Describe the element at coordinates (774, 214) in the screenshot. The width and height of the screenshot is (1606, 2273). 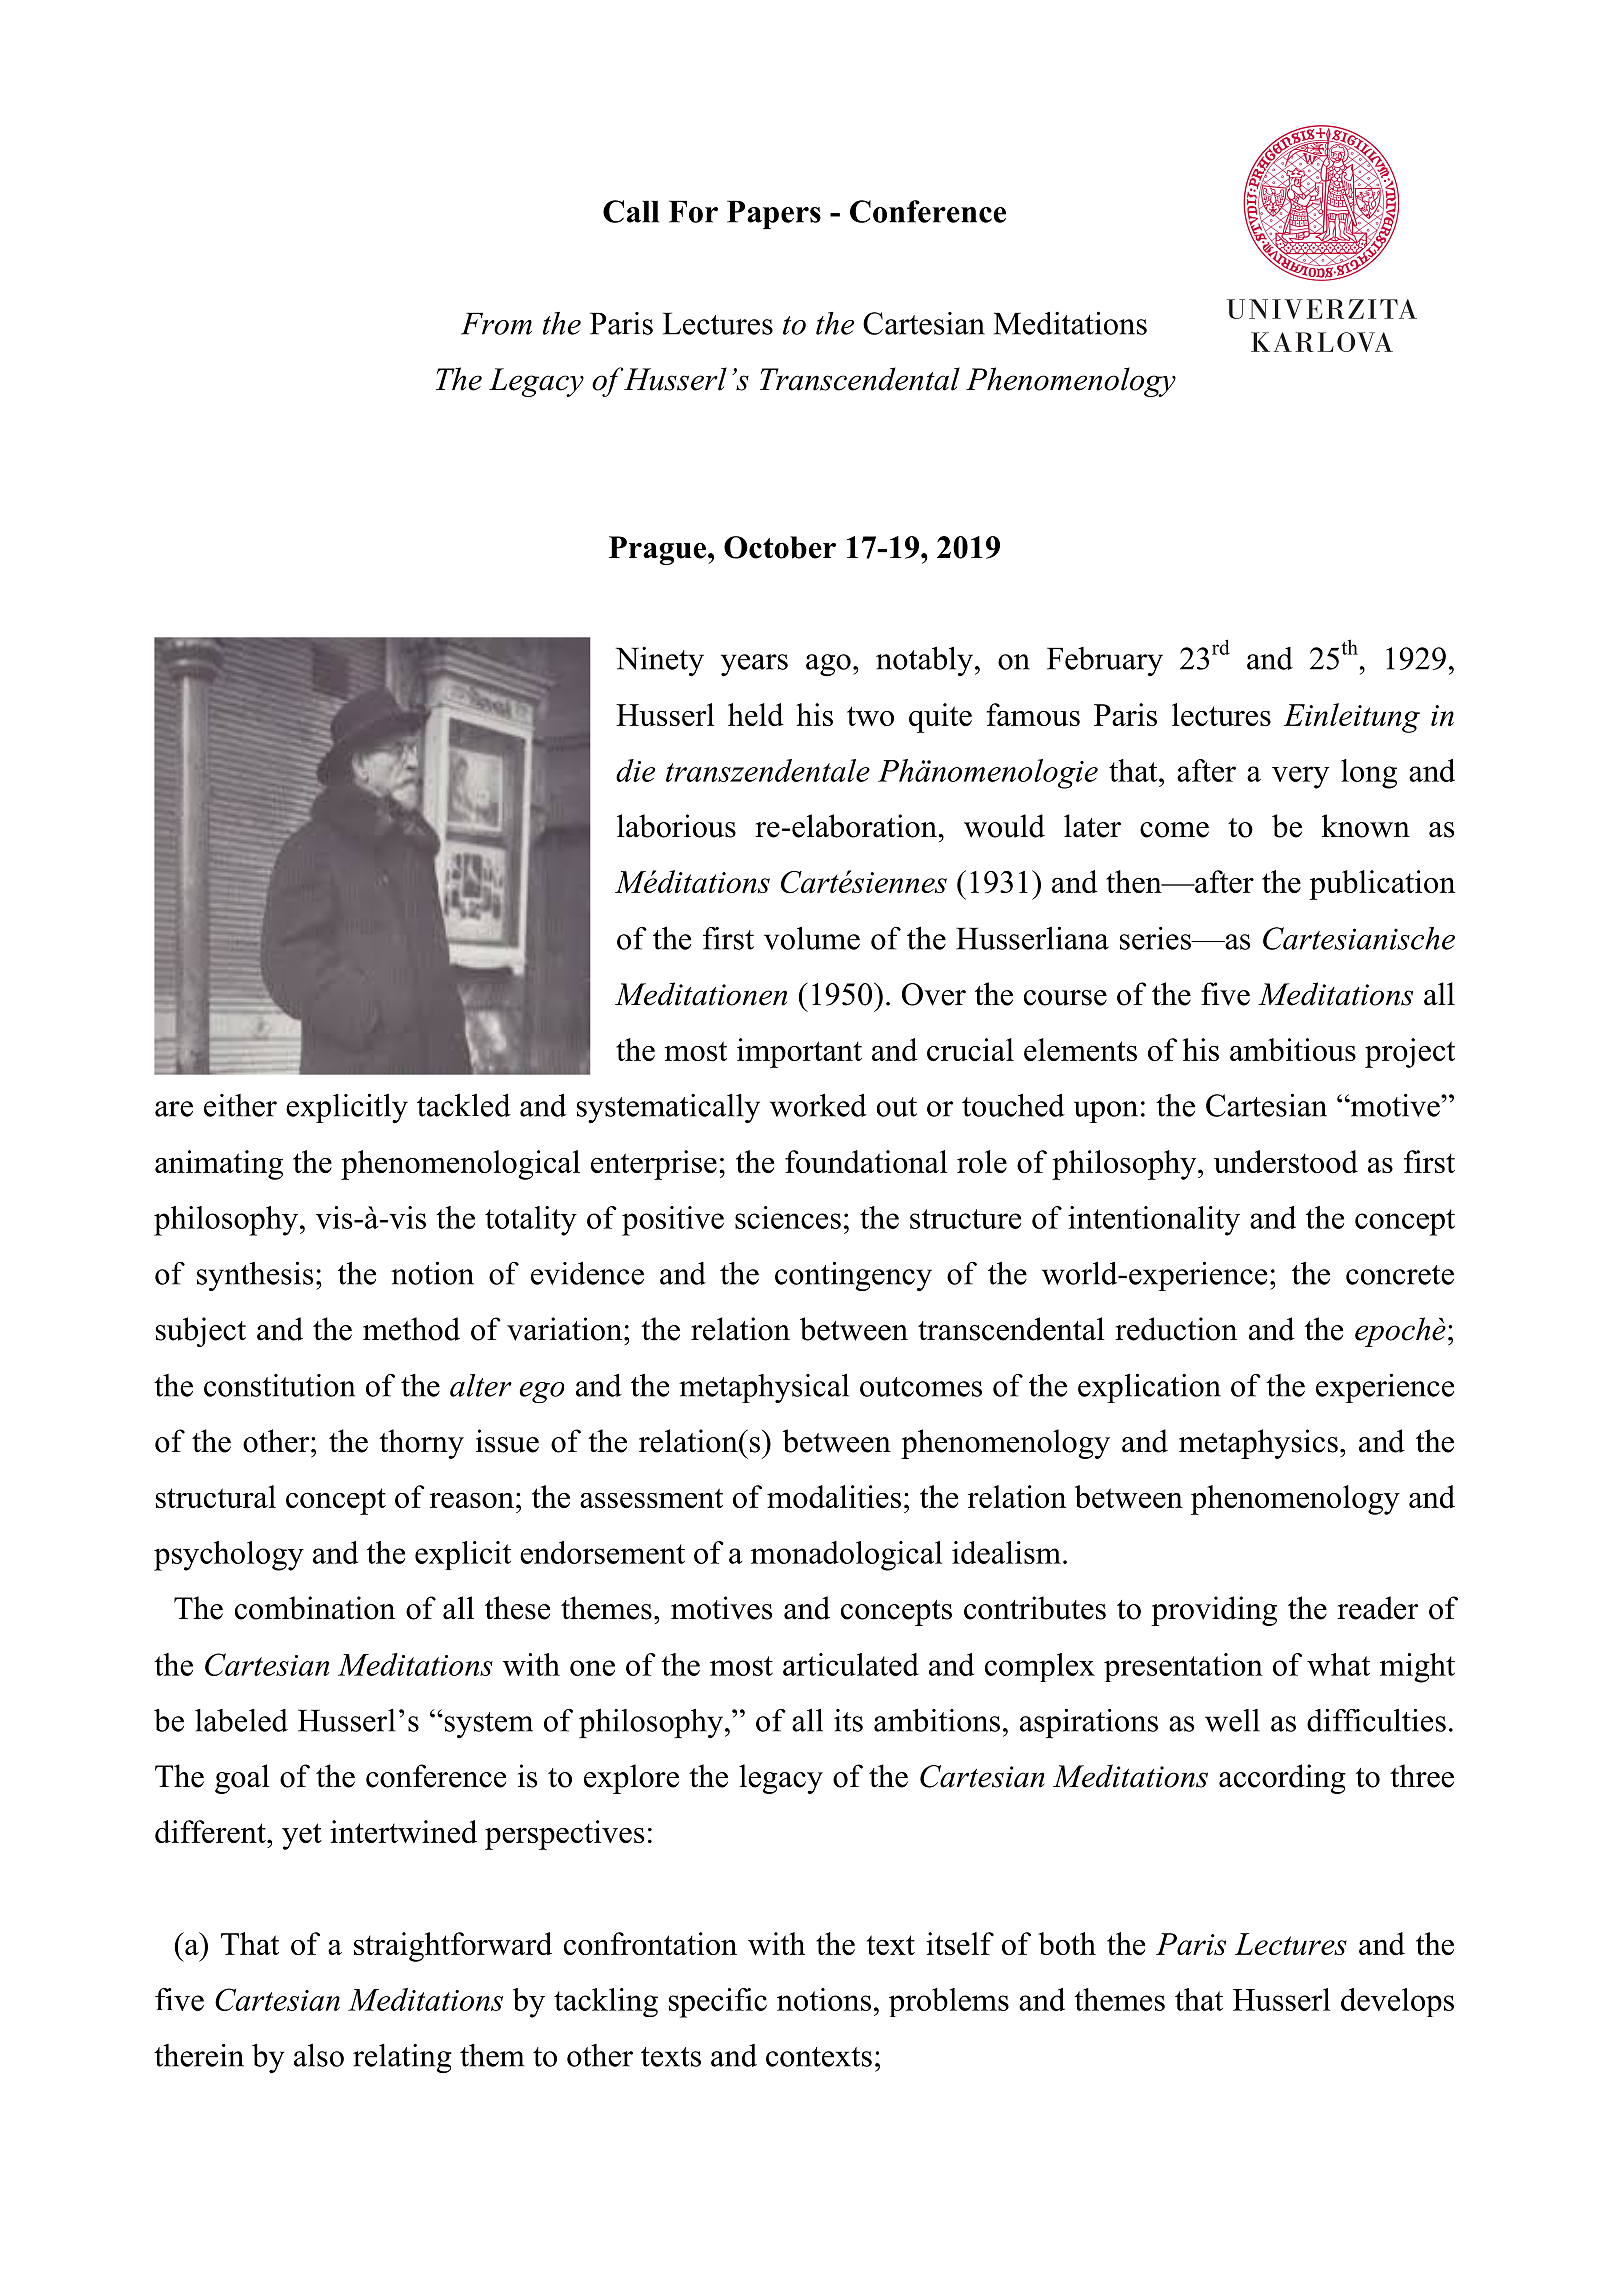
I see `Papers` at that location.
